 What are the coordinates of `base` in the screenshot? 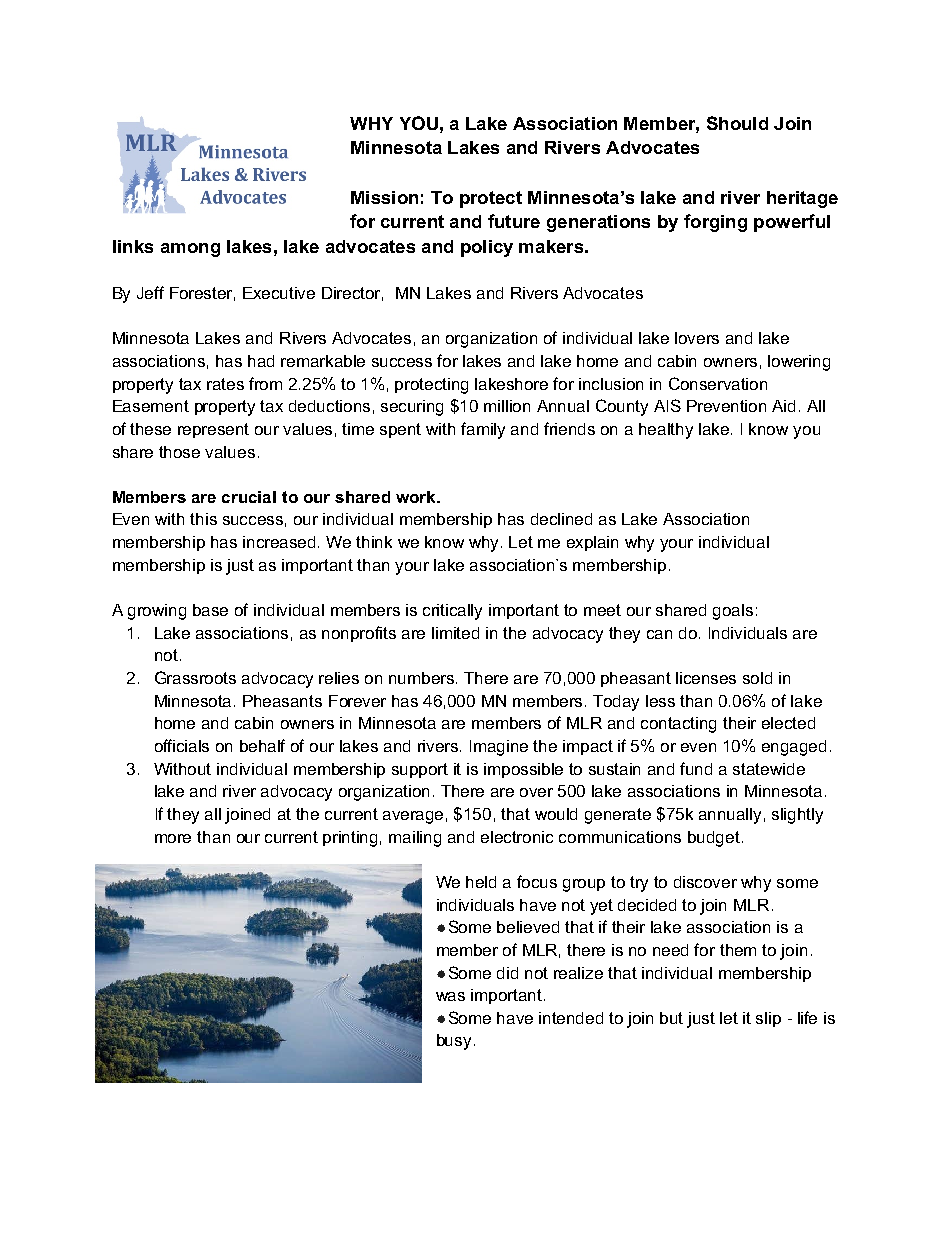 It's located at (210, 610).
